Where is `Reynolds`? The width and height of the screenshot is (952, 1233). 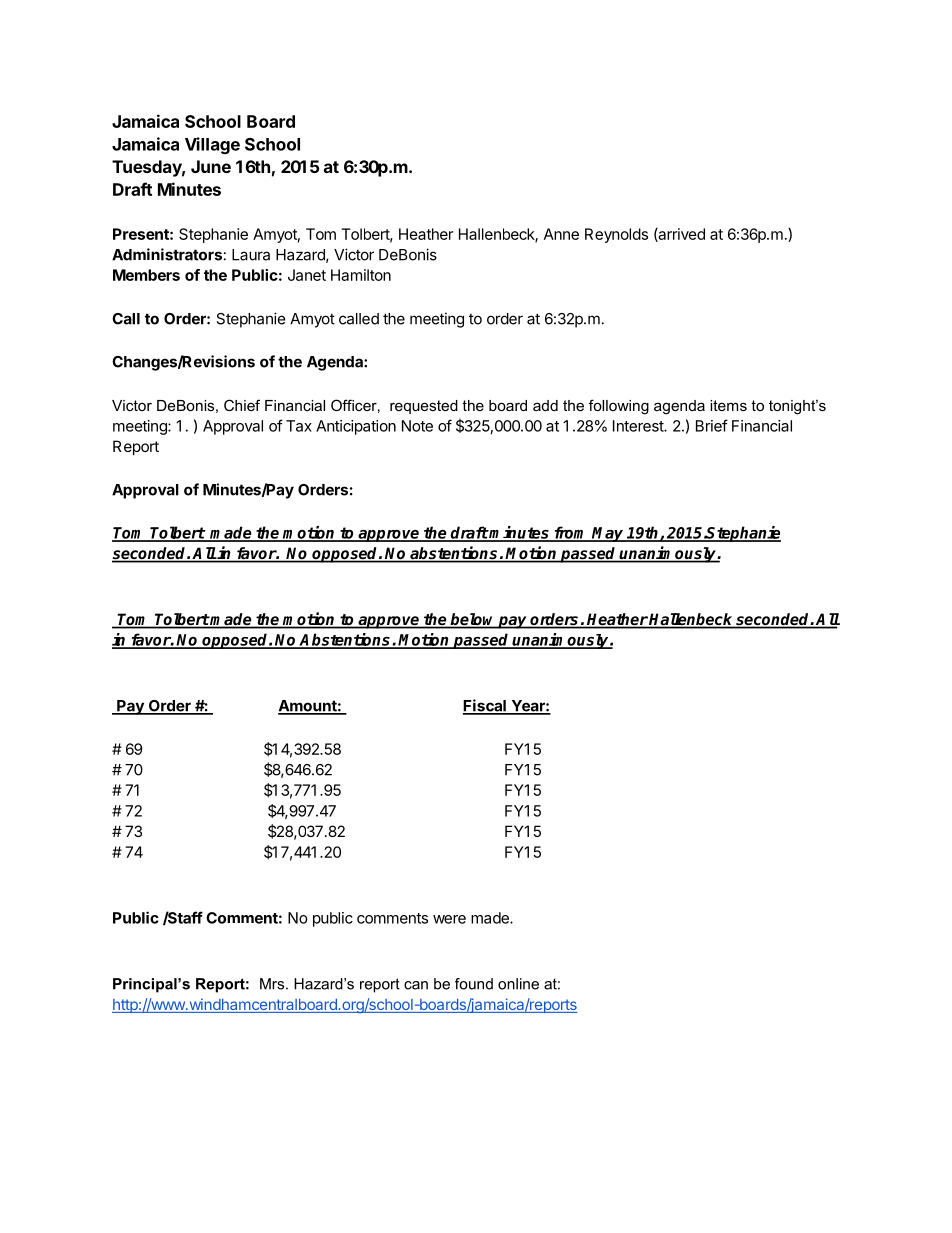
Reynolds is located at coordinates (616, 235).
